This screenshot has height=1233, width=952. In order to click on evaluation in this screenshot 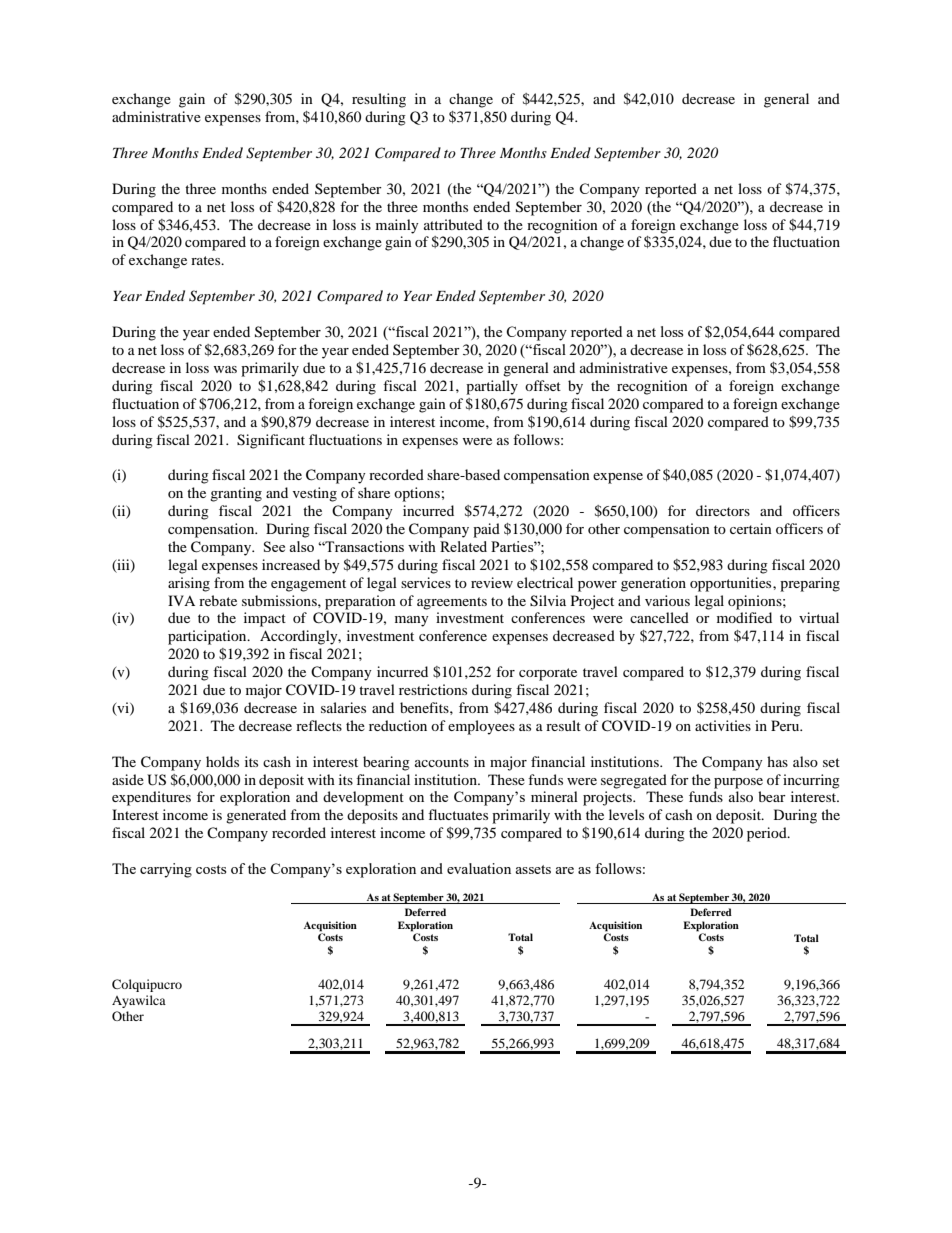, I will do `click(479, 868)`.
